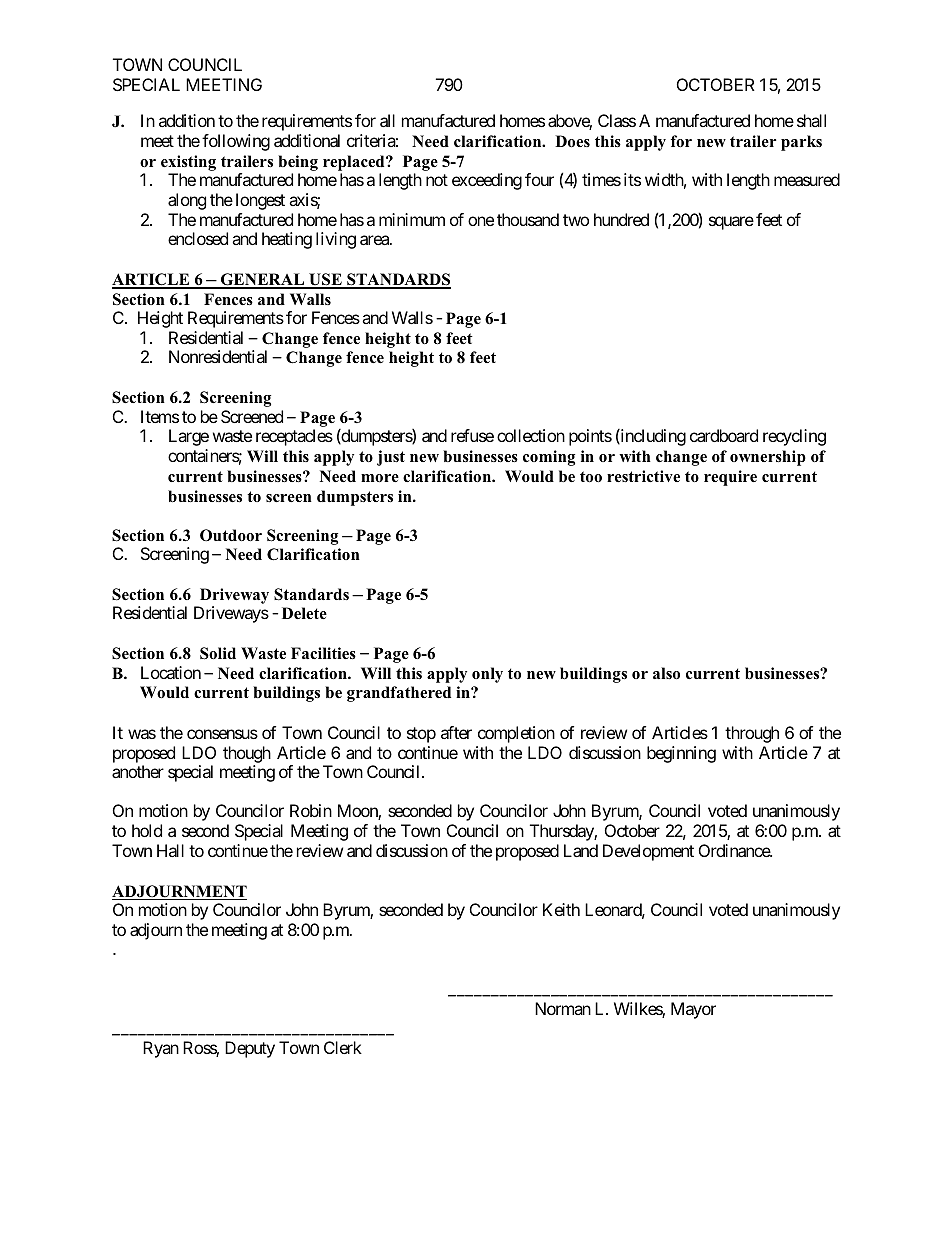  What do you see at coordinates (563, 1008) in the screenshot?
I see `Norman` at bounding box center [563, 1008].
